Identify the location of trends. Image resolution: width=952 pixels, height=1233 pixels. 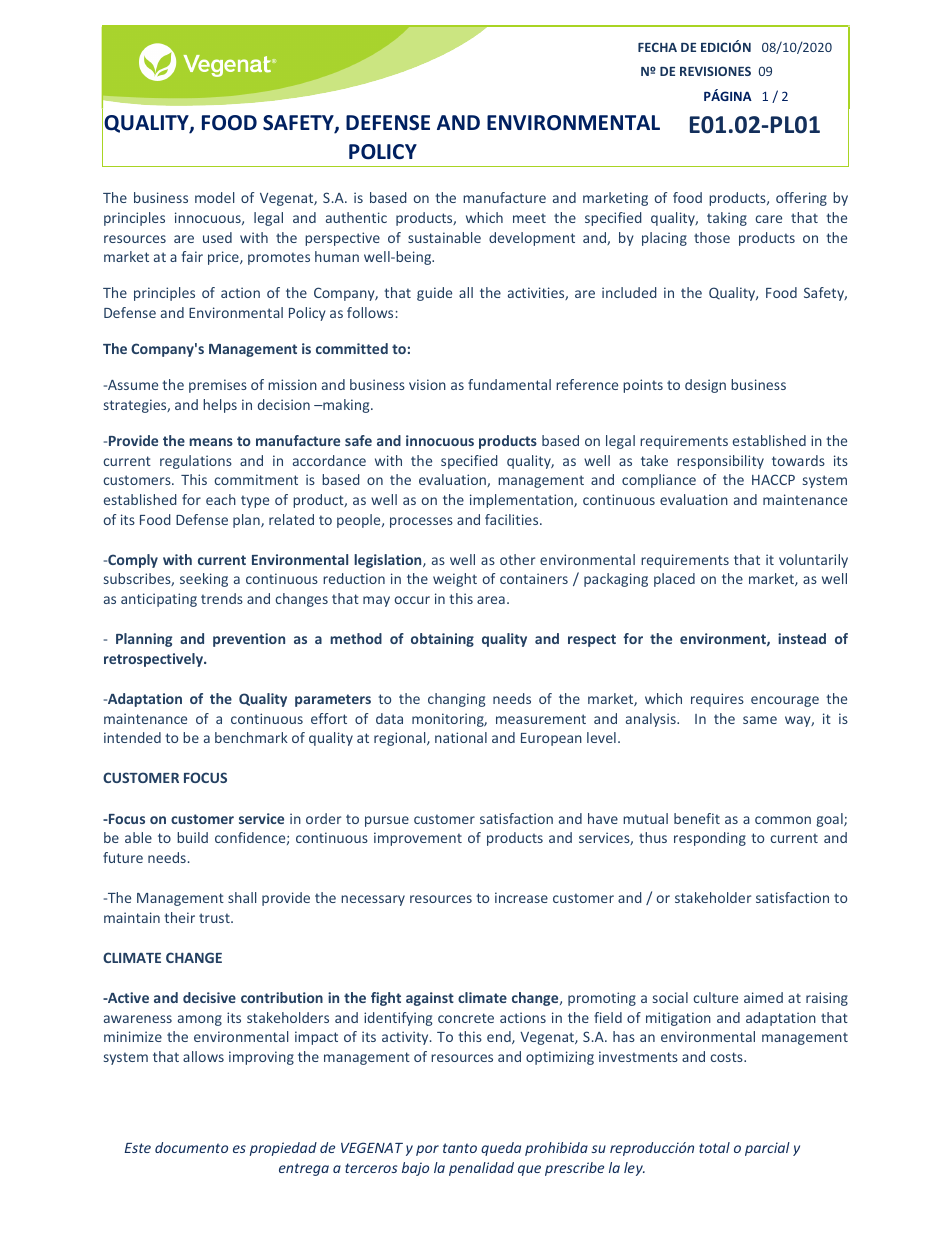
(222, 598).
